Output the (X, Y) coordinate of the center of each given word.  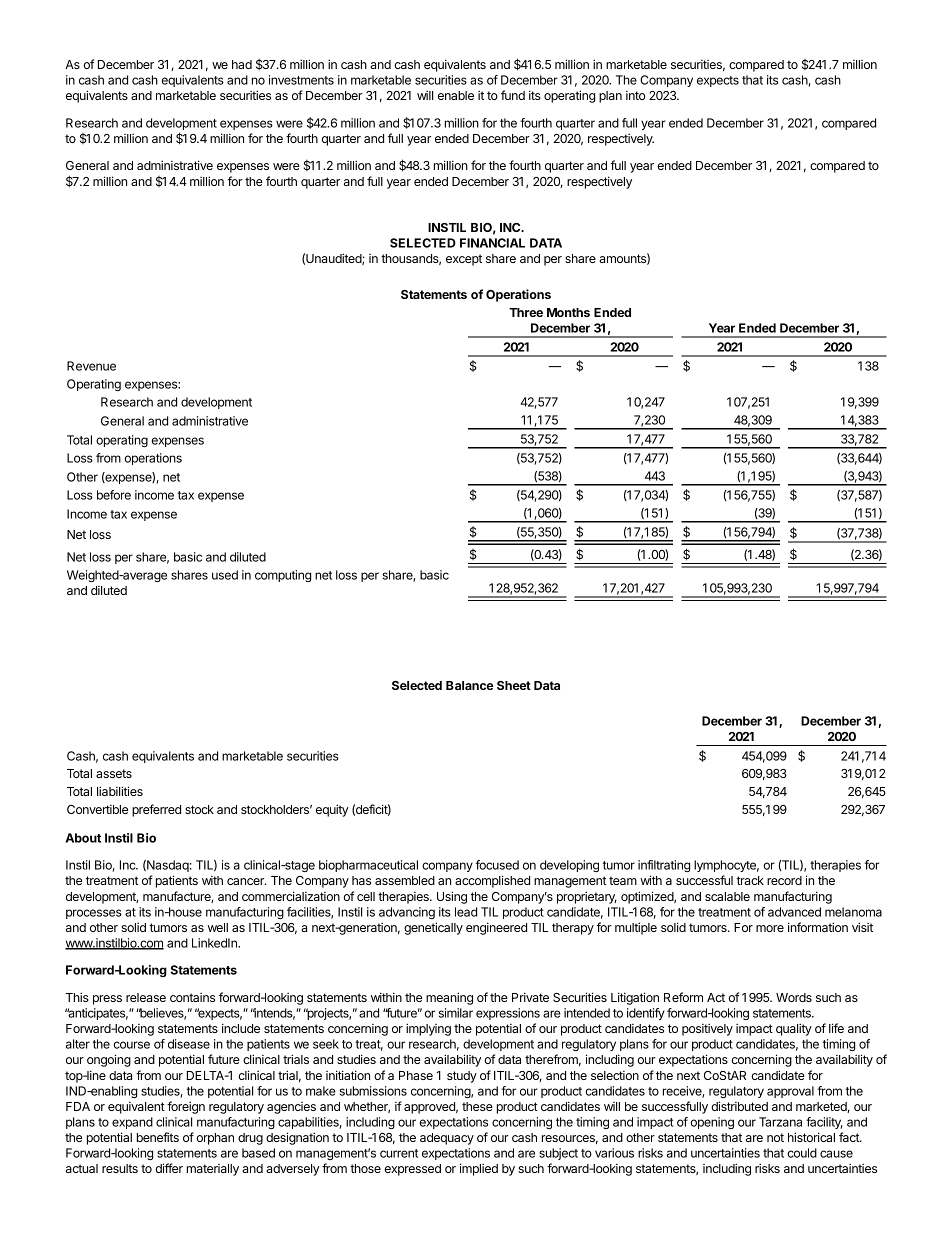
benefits (158, 1137)
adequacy (447, 1139)
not (775, 1137)
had (242, 64)
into (635, 95)
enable (456, 95)
